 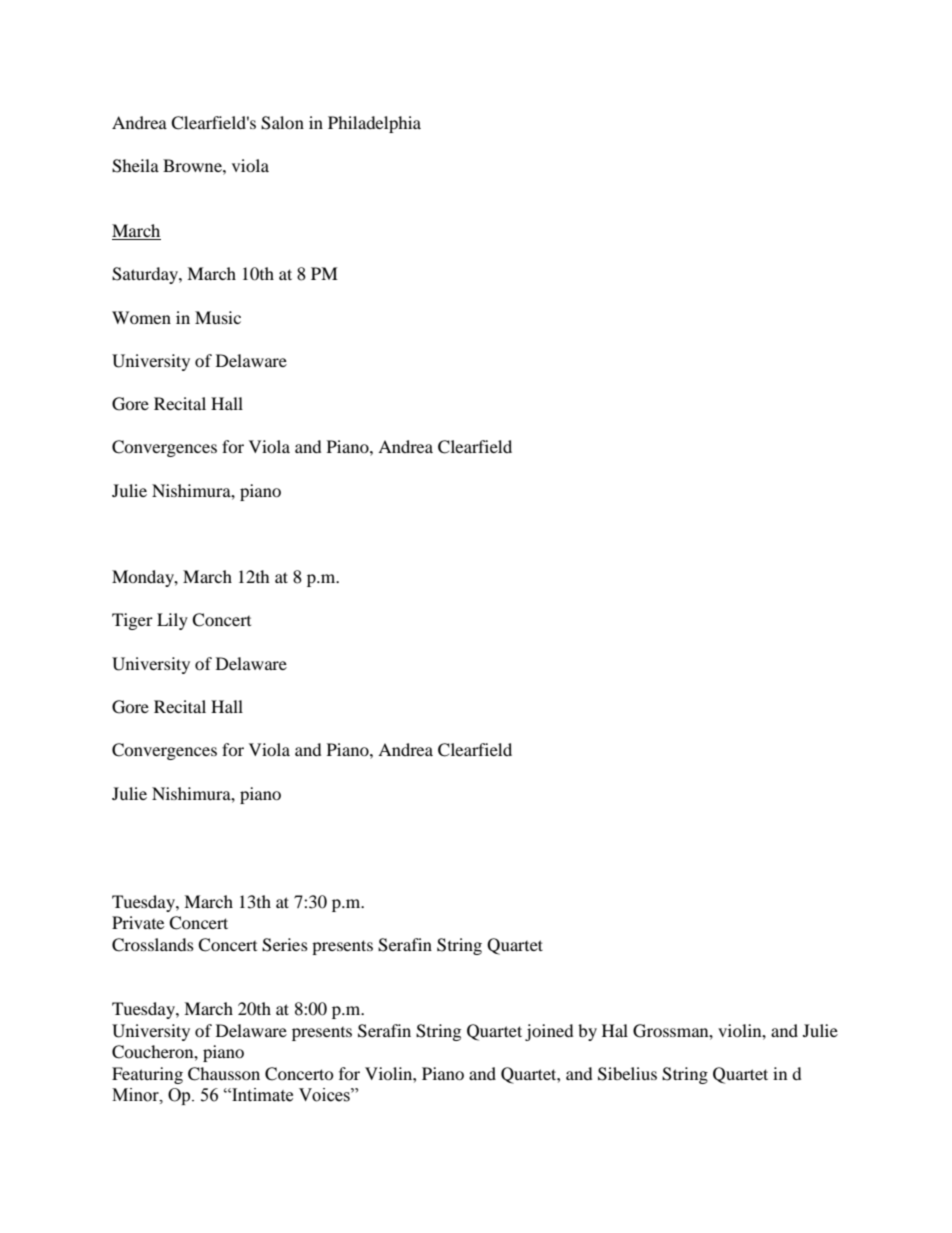 I want to click on Private, so click(x=138, y=922).
